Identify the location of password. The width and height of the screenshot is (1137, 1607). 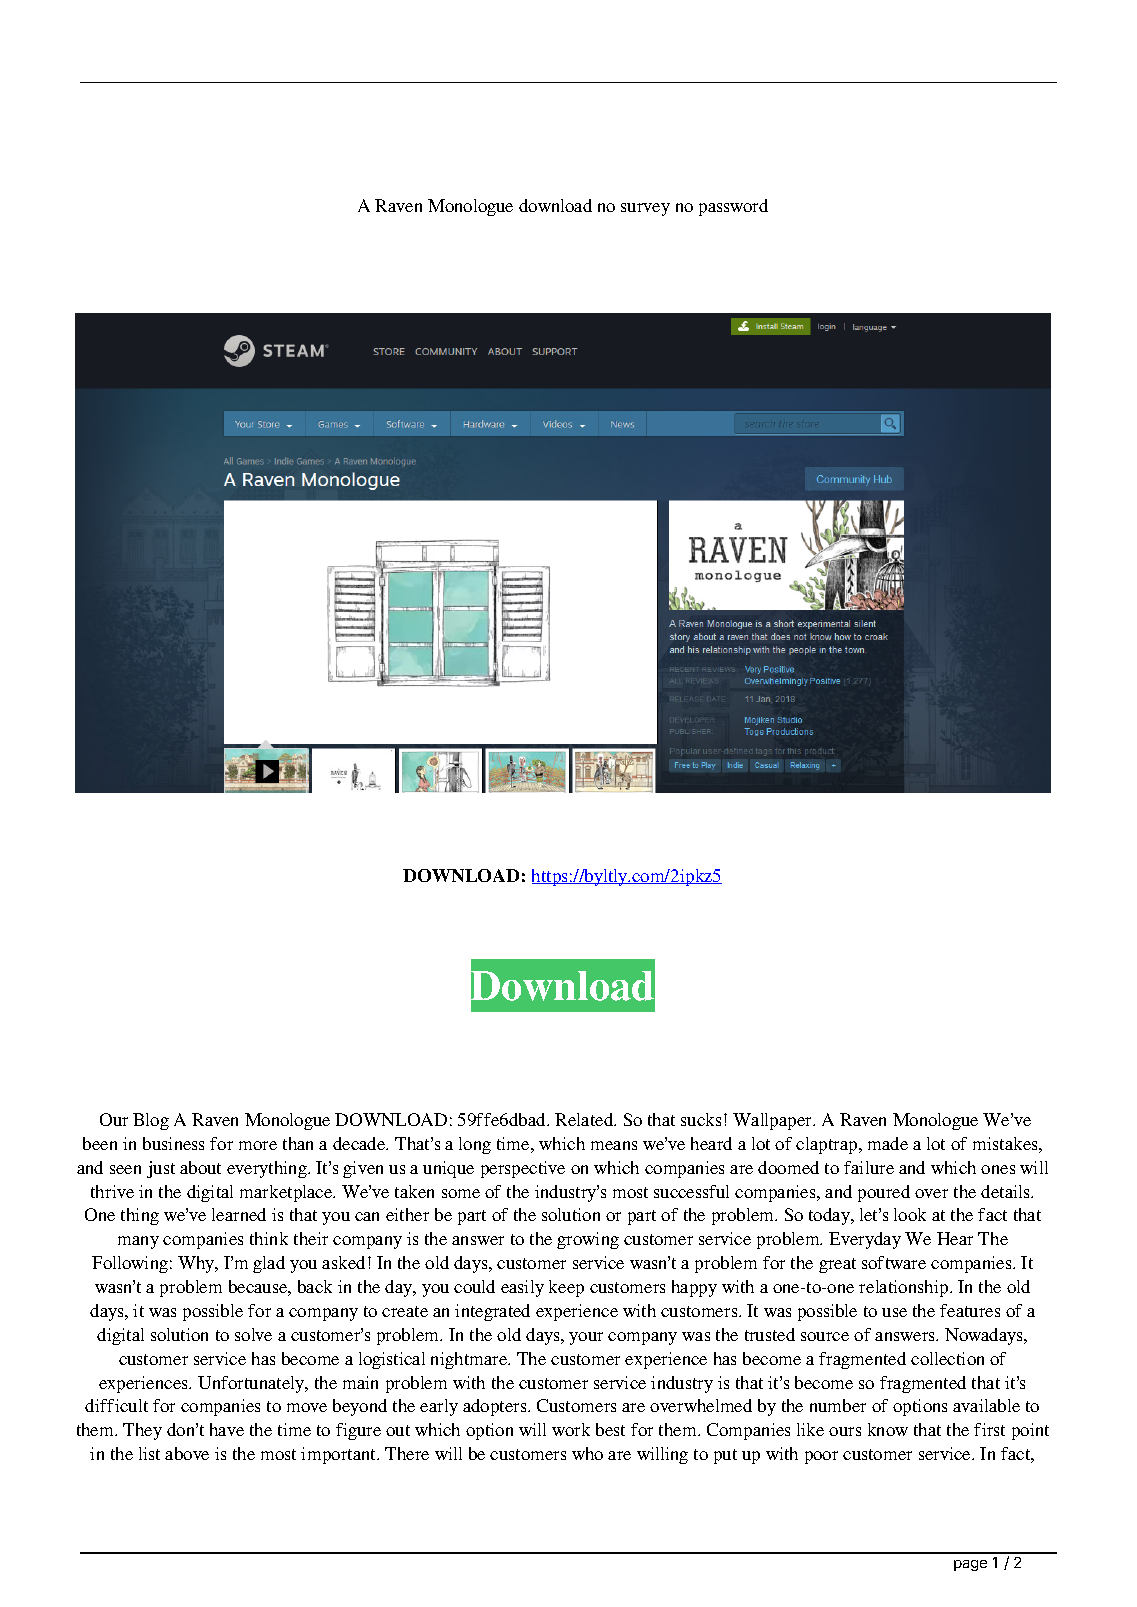
(733, 207).
